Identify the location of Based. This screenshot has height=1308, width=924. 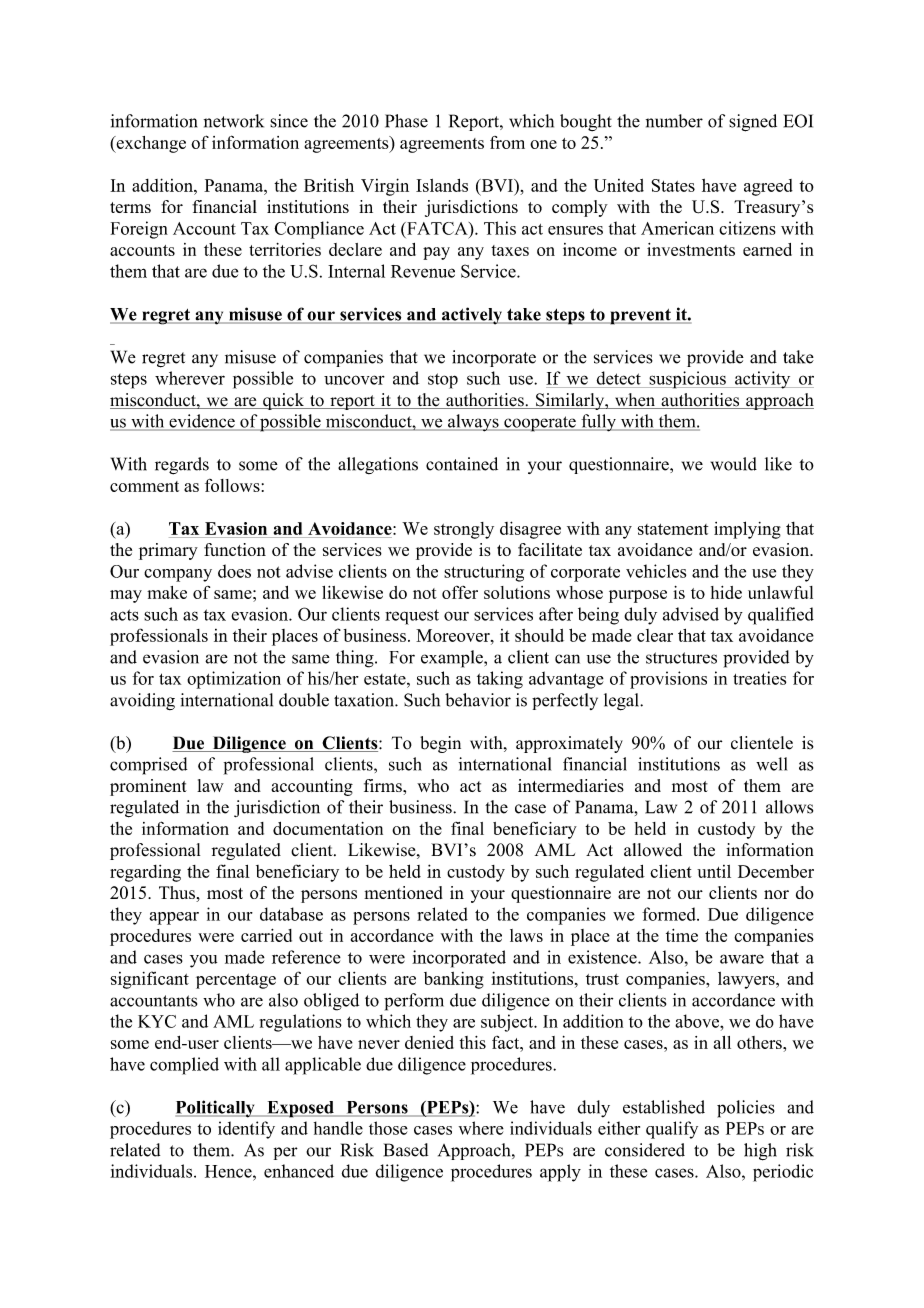
(406, 1150).
